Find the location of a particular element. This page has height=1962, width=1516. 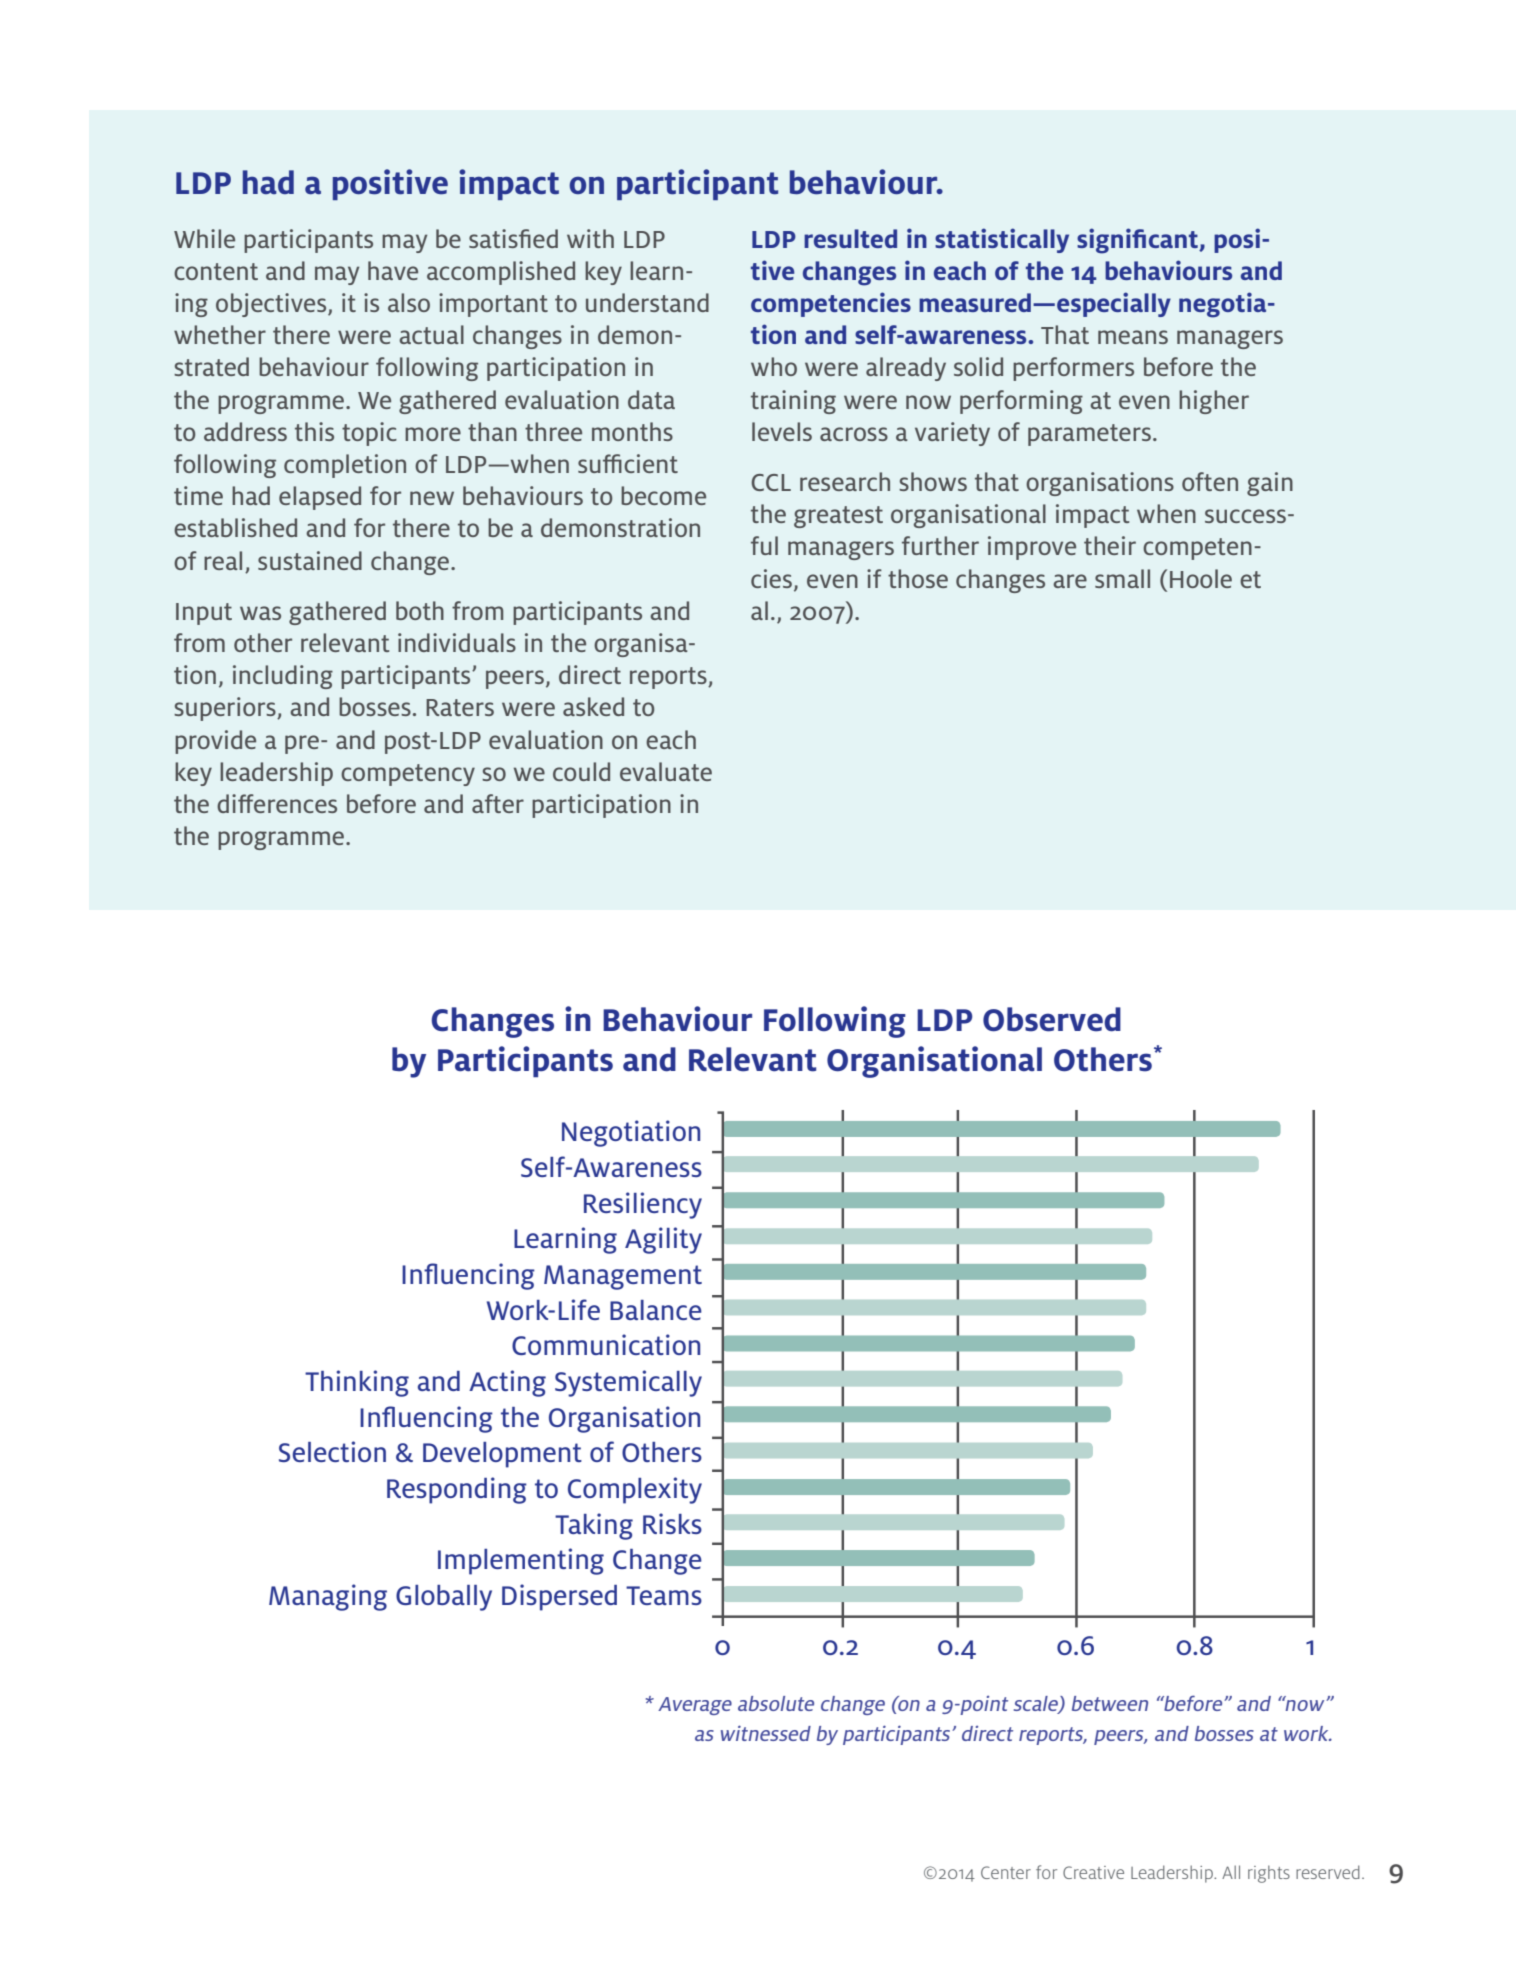

have is located at coordinates (393, 270).
